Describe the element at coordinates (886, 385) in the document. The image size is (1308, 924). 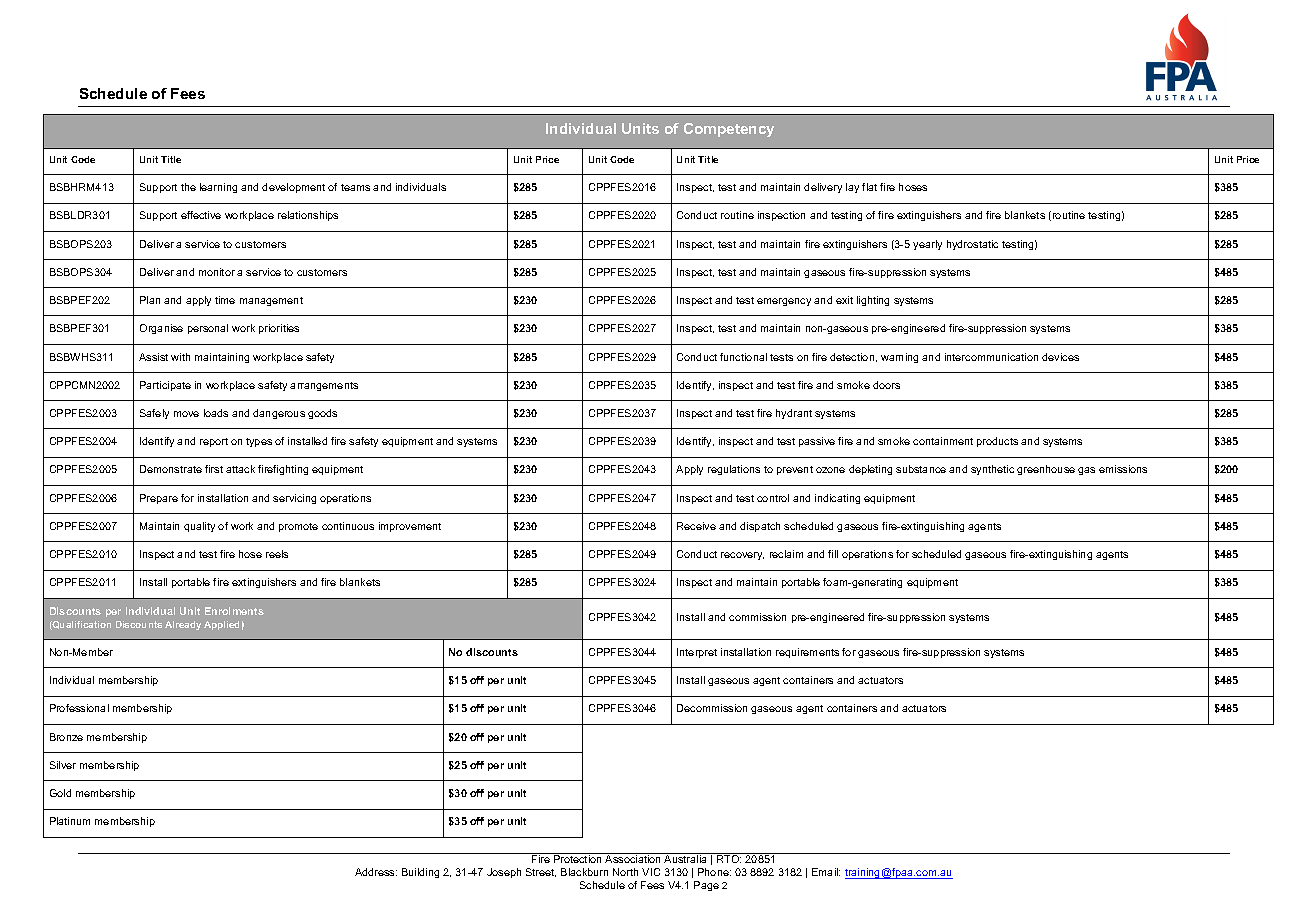
I see `doors` at that location.
